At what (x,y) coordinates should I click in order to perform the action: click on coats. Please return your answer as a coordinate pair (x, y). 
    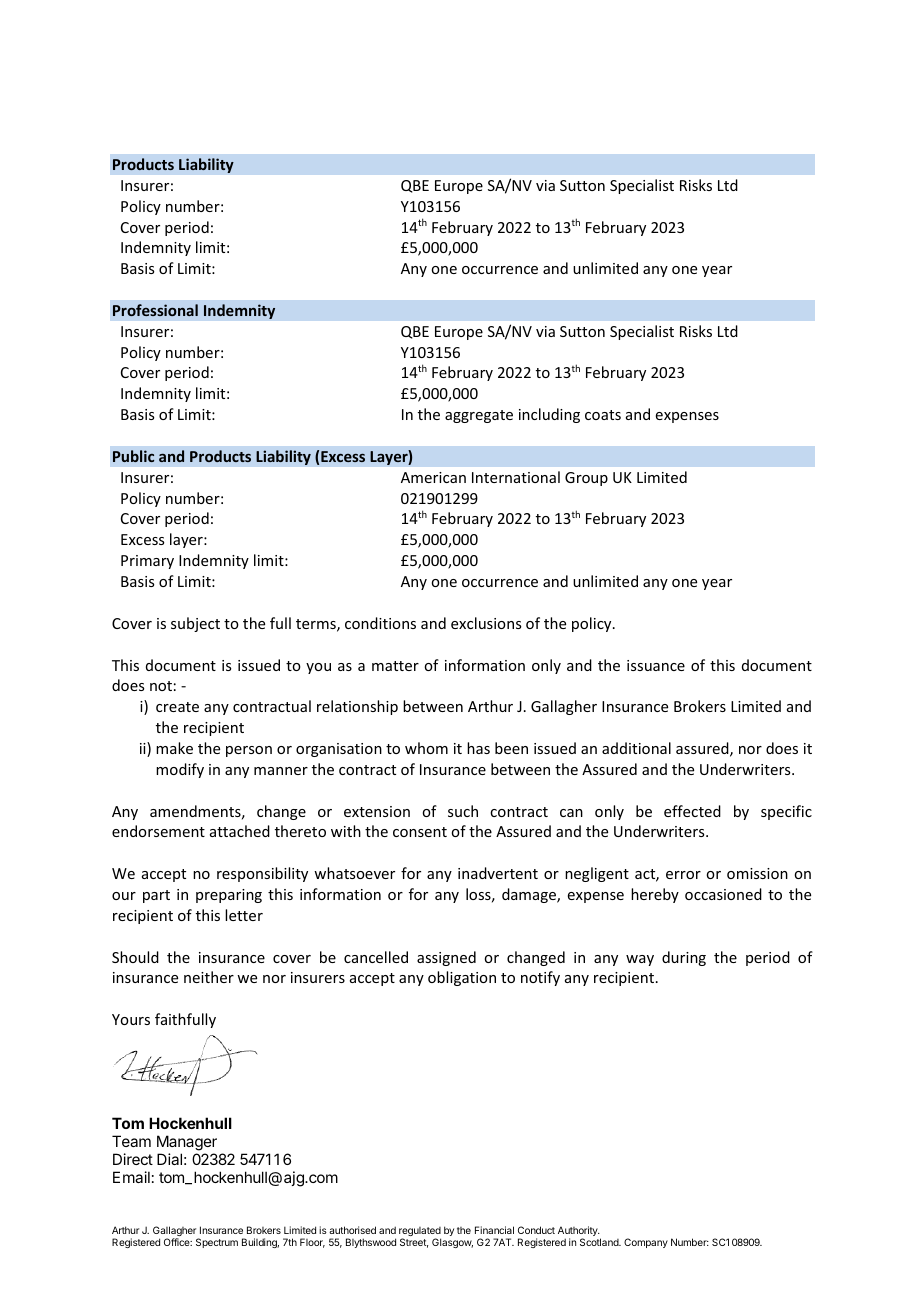
    Looking at the image, I should click on (603, 415).
